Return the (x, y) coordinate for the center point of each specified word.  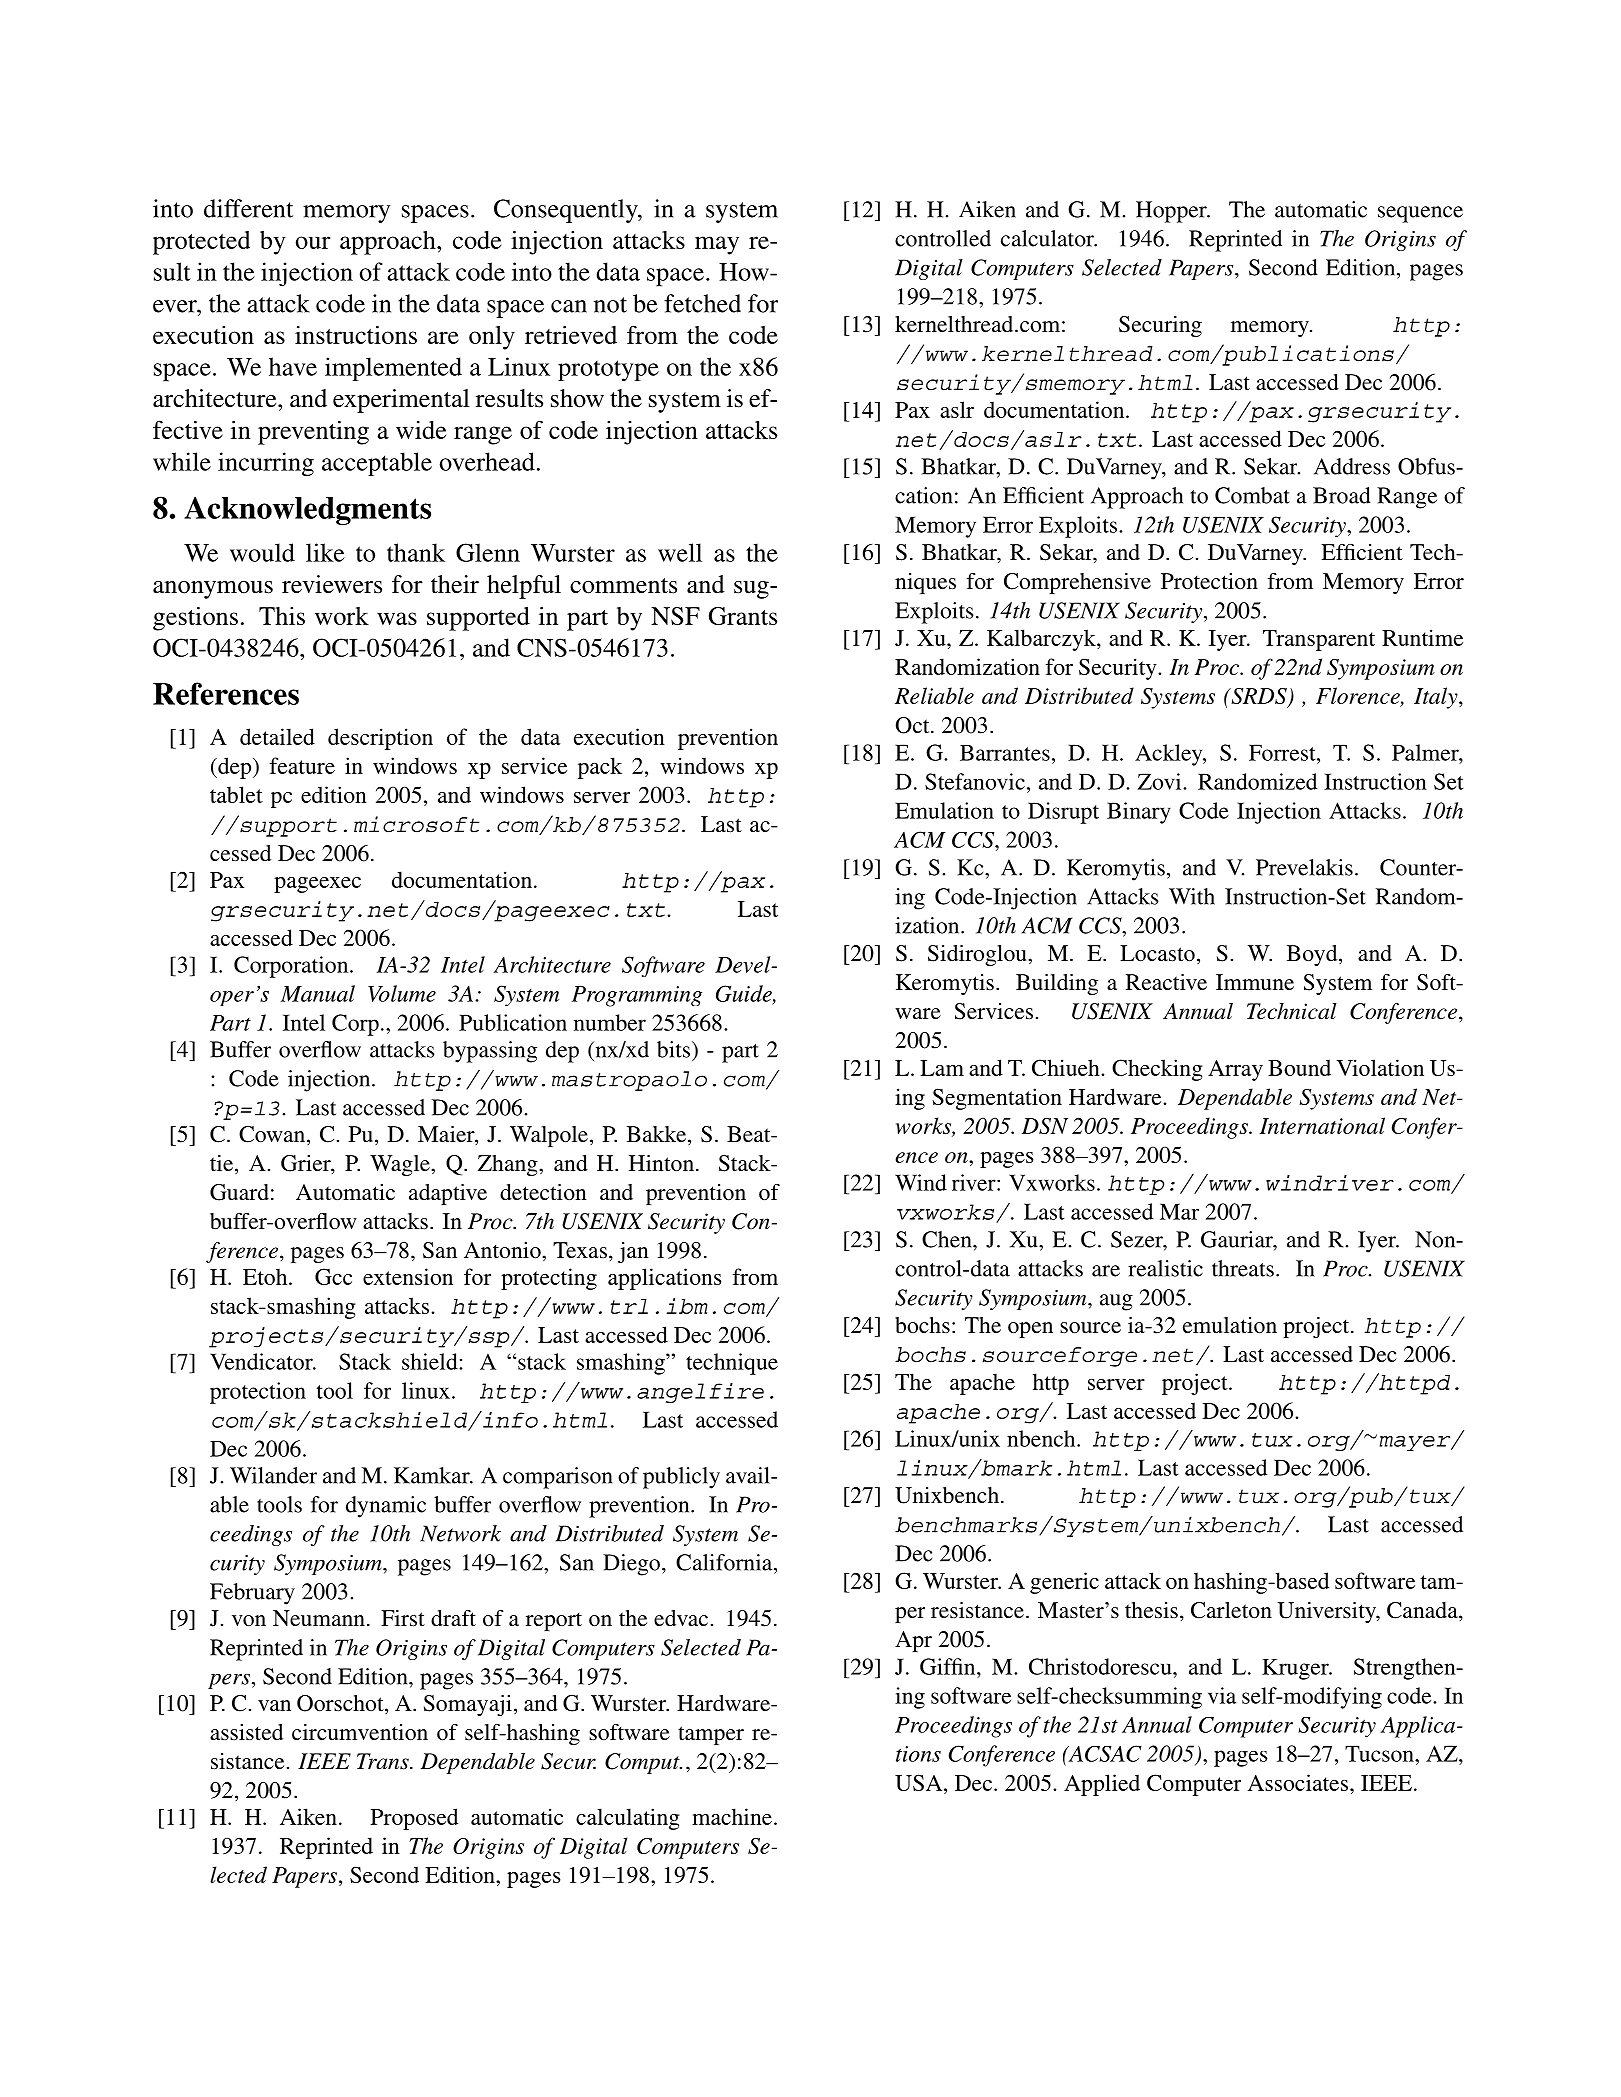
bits (675, 1049)
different (248, 208)
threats (1243, 1268)
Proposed (414, 1819)
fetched (702, 303)
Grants (743, 616)
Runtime (1422, 637)
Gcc (333, 1276)
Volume (402, 993)
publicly (681, 1478)
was (397, 618)
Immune (1255, 982)
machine (732, 1816)
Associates (1298, 1782)
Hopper (1172, 212)
